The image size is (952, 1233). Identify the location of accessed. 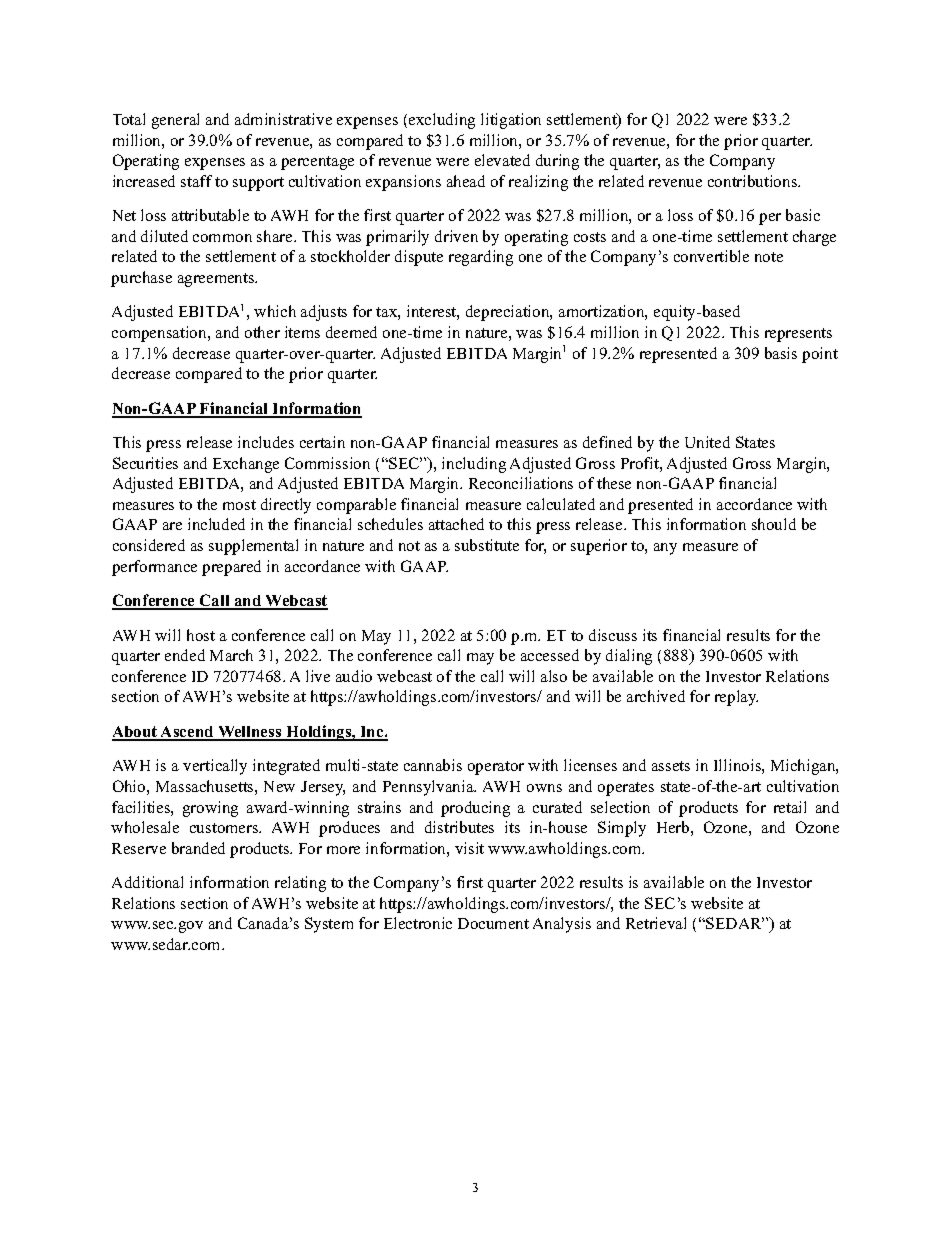
(550, 655).
